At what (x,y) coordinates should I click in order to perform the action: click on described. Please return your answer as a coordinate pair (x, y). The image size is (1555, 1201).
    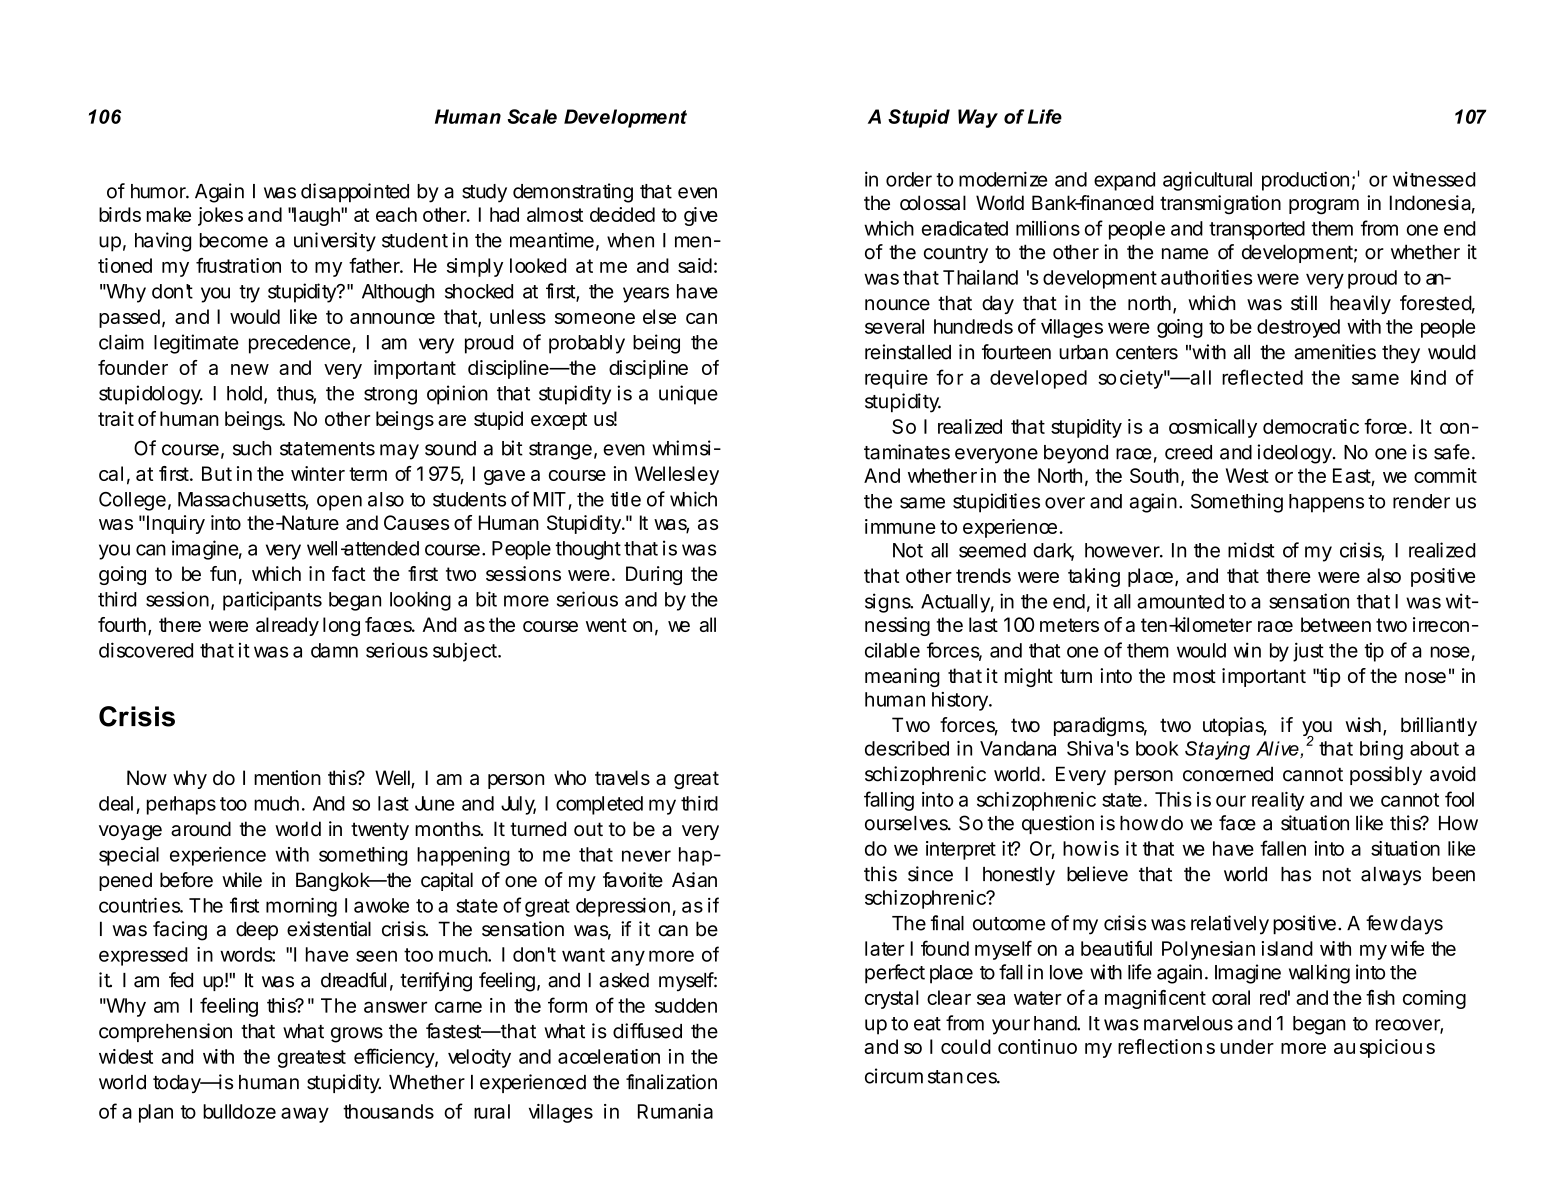
    Looking at the image, I should click on (907, 748).
